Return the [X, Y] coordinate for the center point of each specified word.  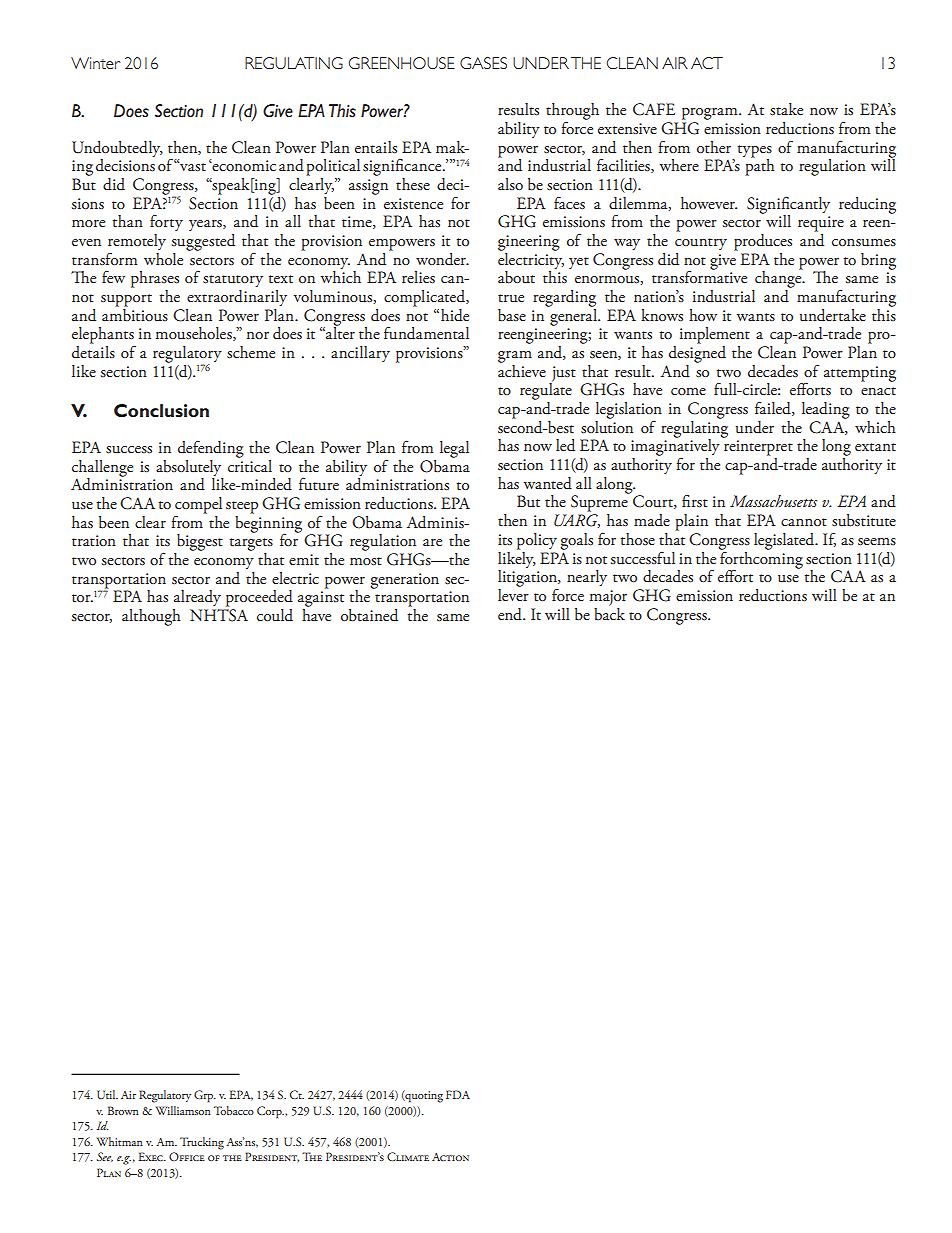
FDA [458, 1094]
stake [786, 109]
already [197, 598]
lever [513, 593]
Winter [95, 63]
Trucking [202, 1143]
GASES [483, 63]
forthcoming [761, 560]
